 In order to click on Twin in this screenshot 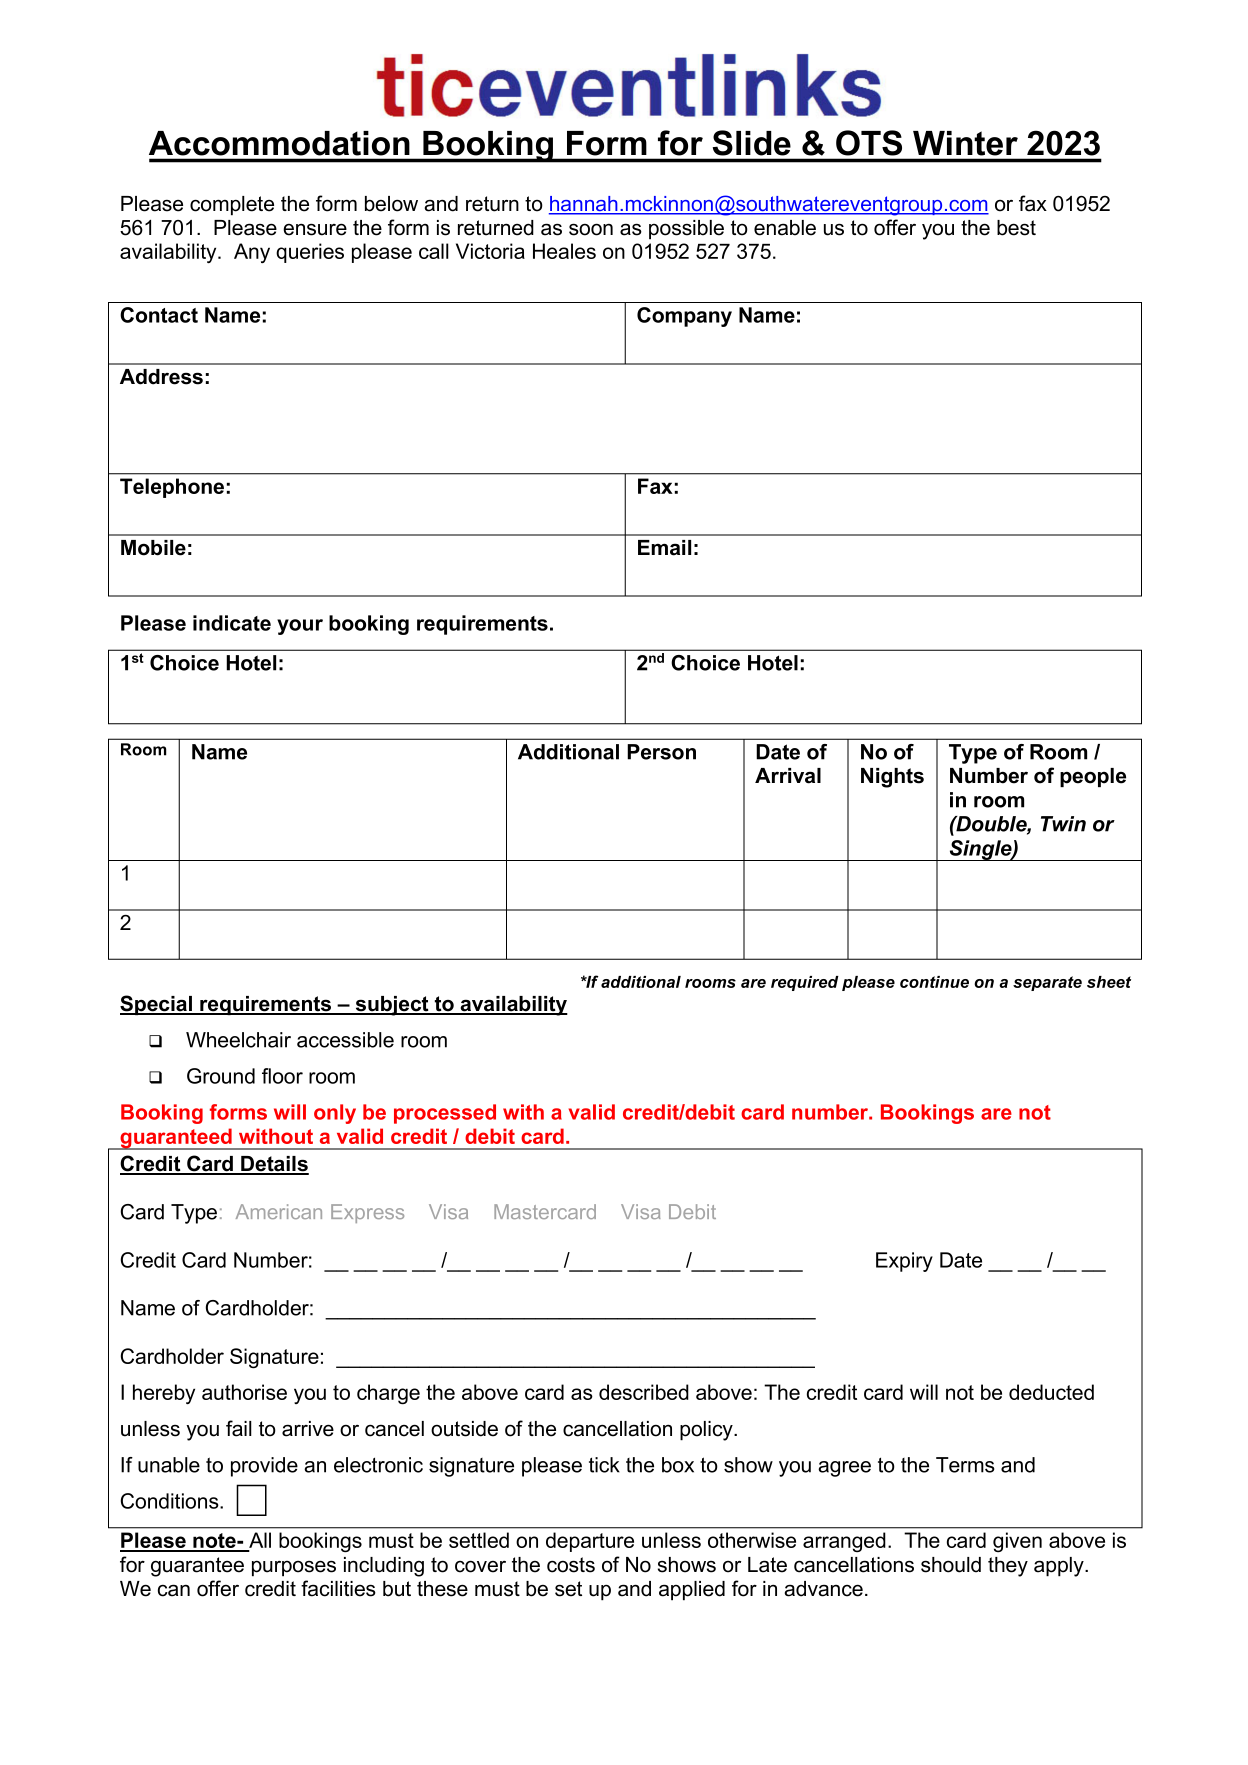, I will do `click(1063, 824)`.
